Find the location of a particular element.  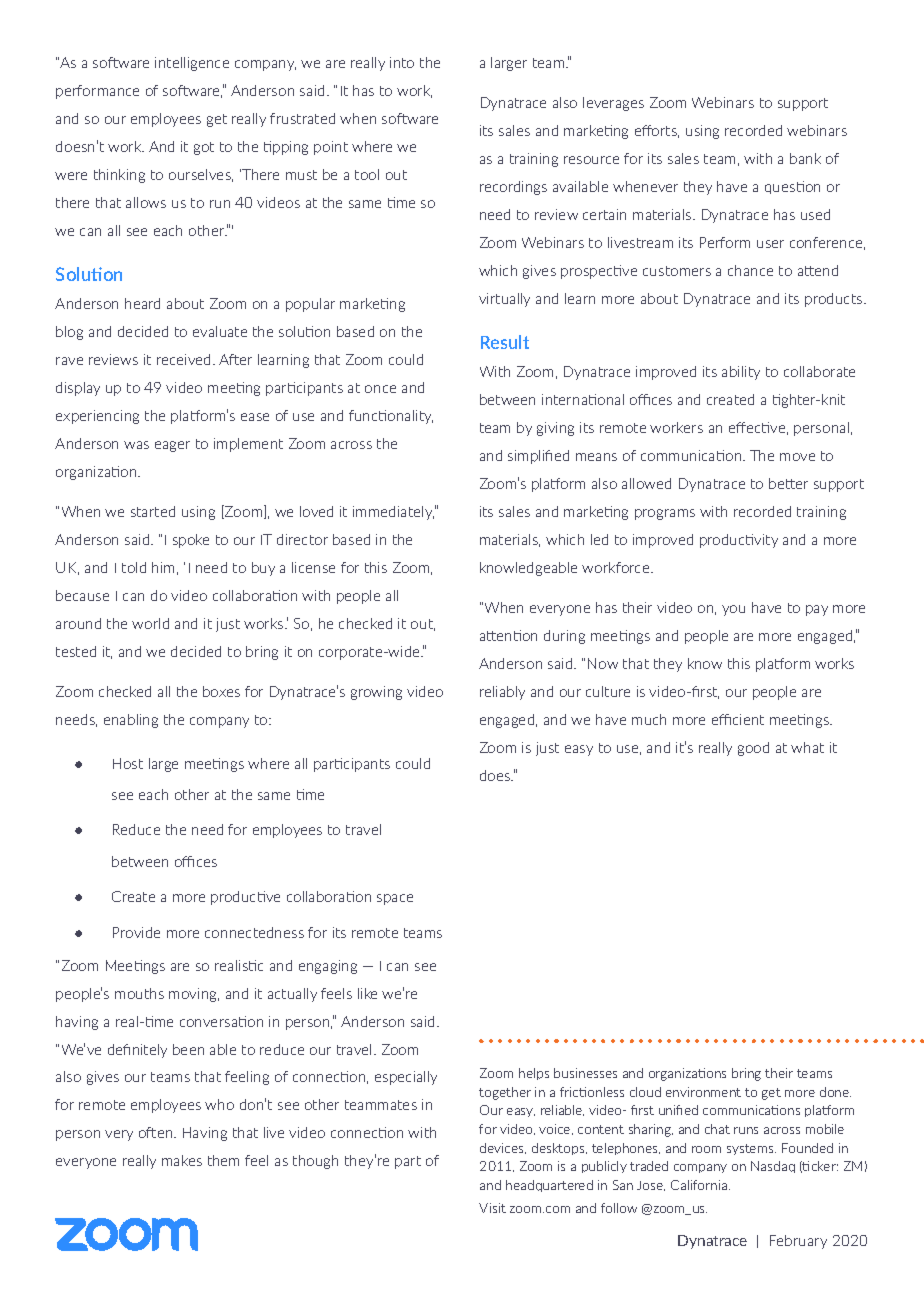

you is located at coordinates (733, 610).
